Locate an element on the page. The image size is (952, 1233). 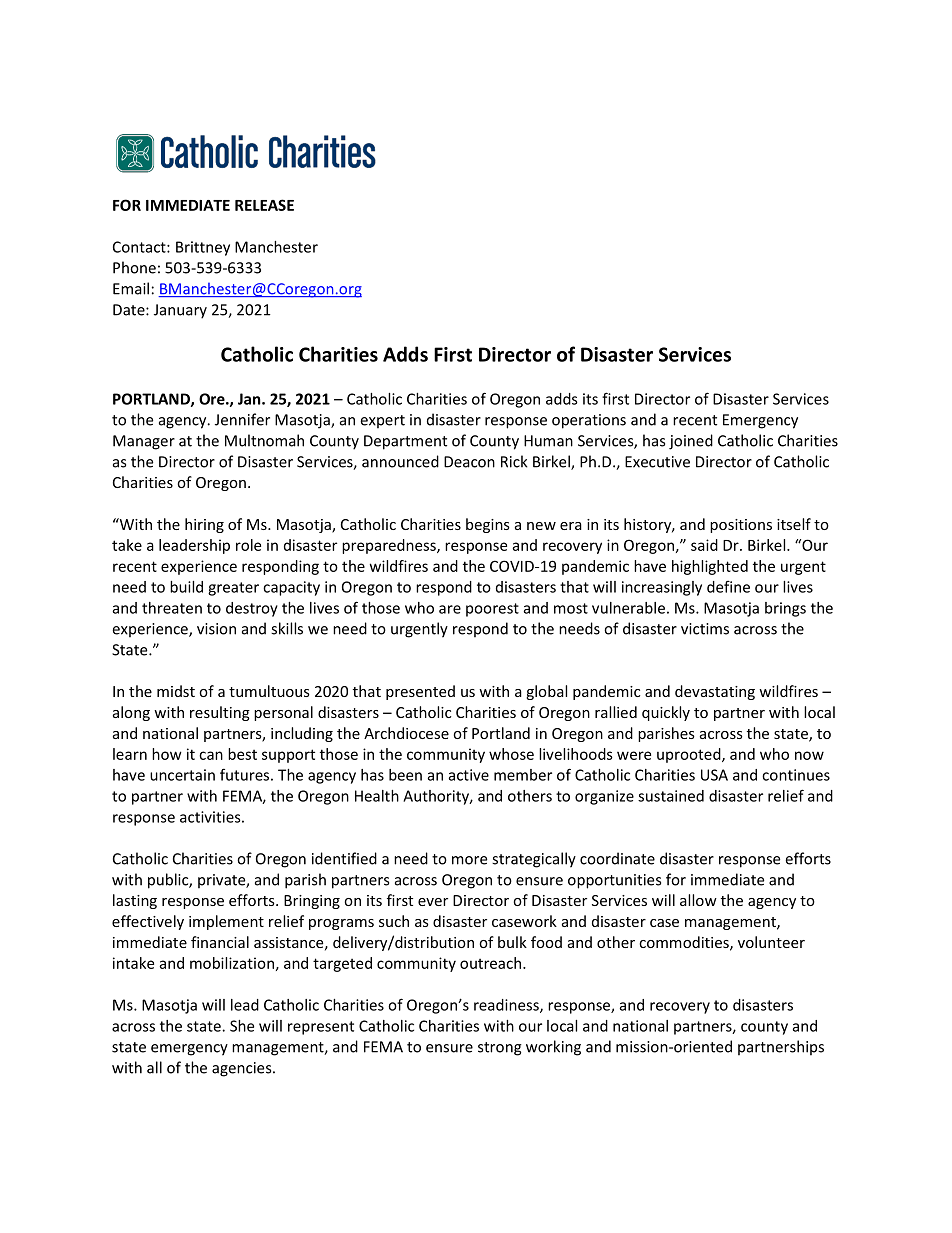
positions is located at coordinates (741, 526).
